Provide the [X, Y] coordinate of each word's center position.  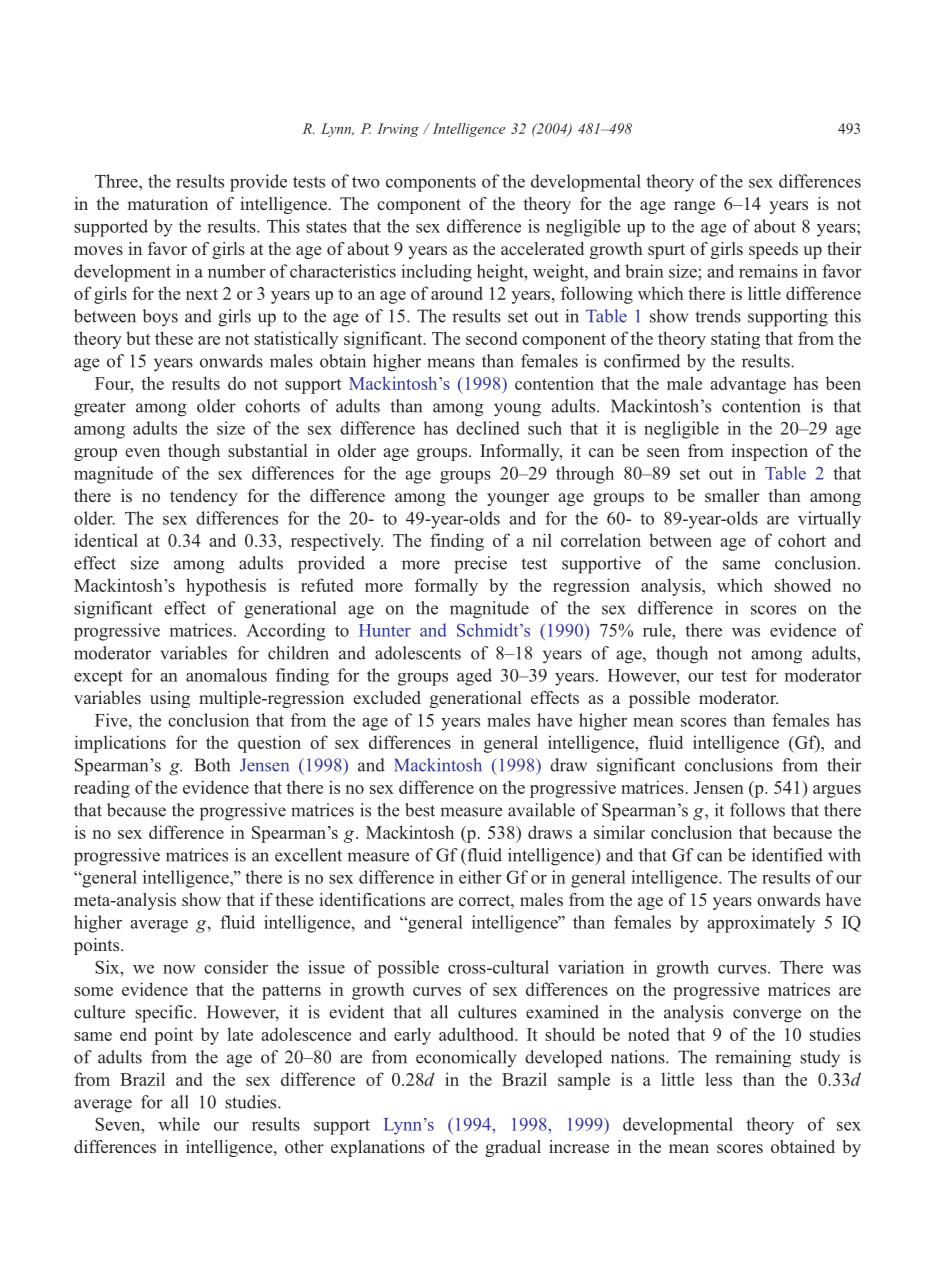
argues [837, 791]
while [179, 1124]
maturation [168, 203]
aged [474, 677]
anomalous [226, 675]
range [694, 207]
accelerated [542, 248]
